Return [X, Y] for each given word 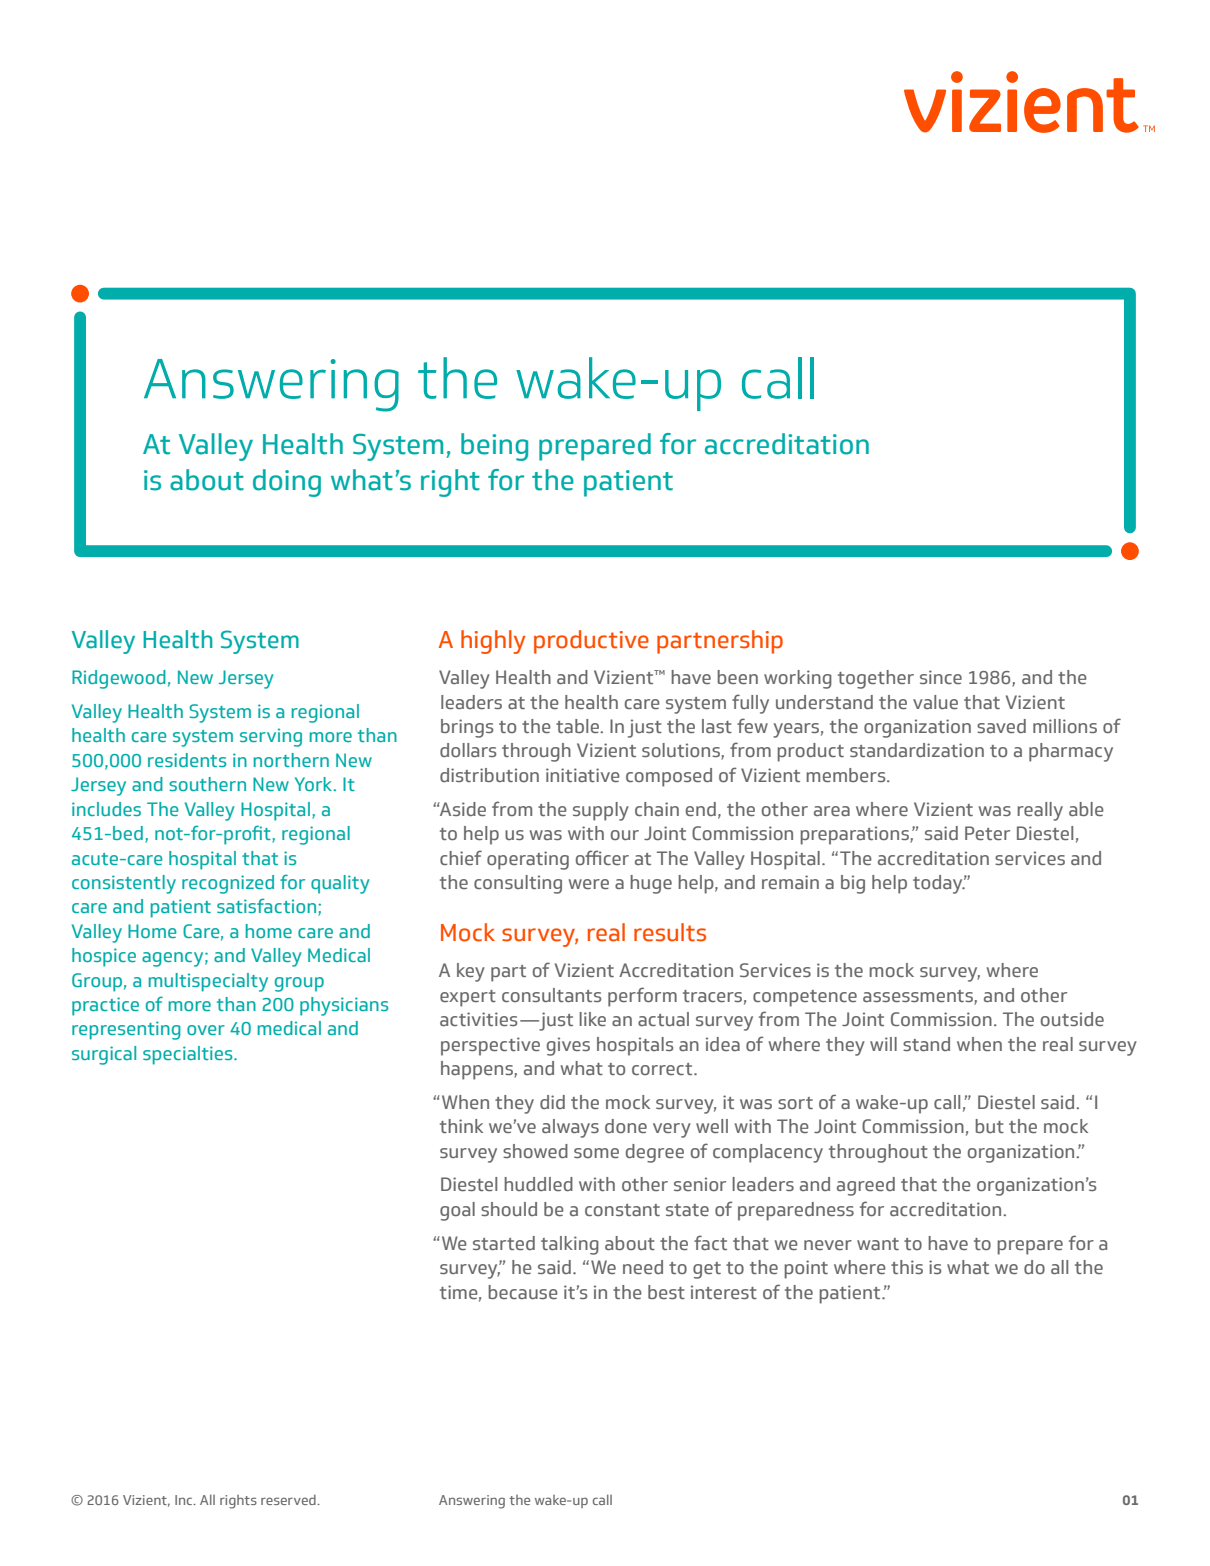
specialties [189, 1055]
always [570, 1128]
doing [287, 483]
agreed [866, 1186]
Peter [987, 833]
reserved [289, 1499]
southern [207, 784]
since [941, 677]
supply [601, 811]
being [494, 447]
